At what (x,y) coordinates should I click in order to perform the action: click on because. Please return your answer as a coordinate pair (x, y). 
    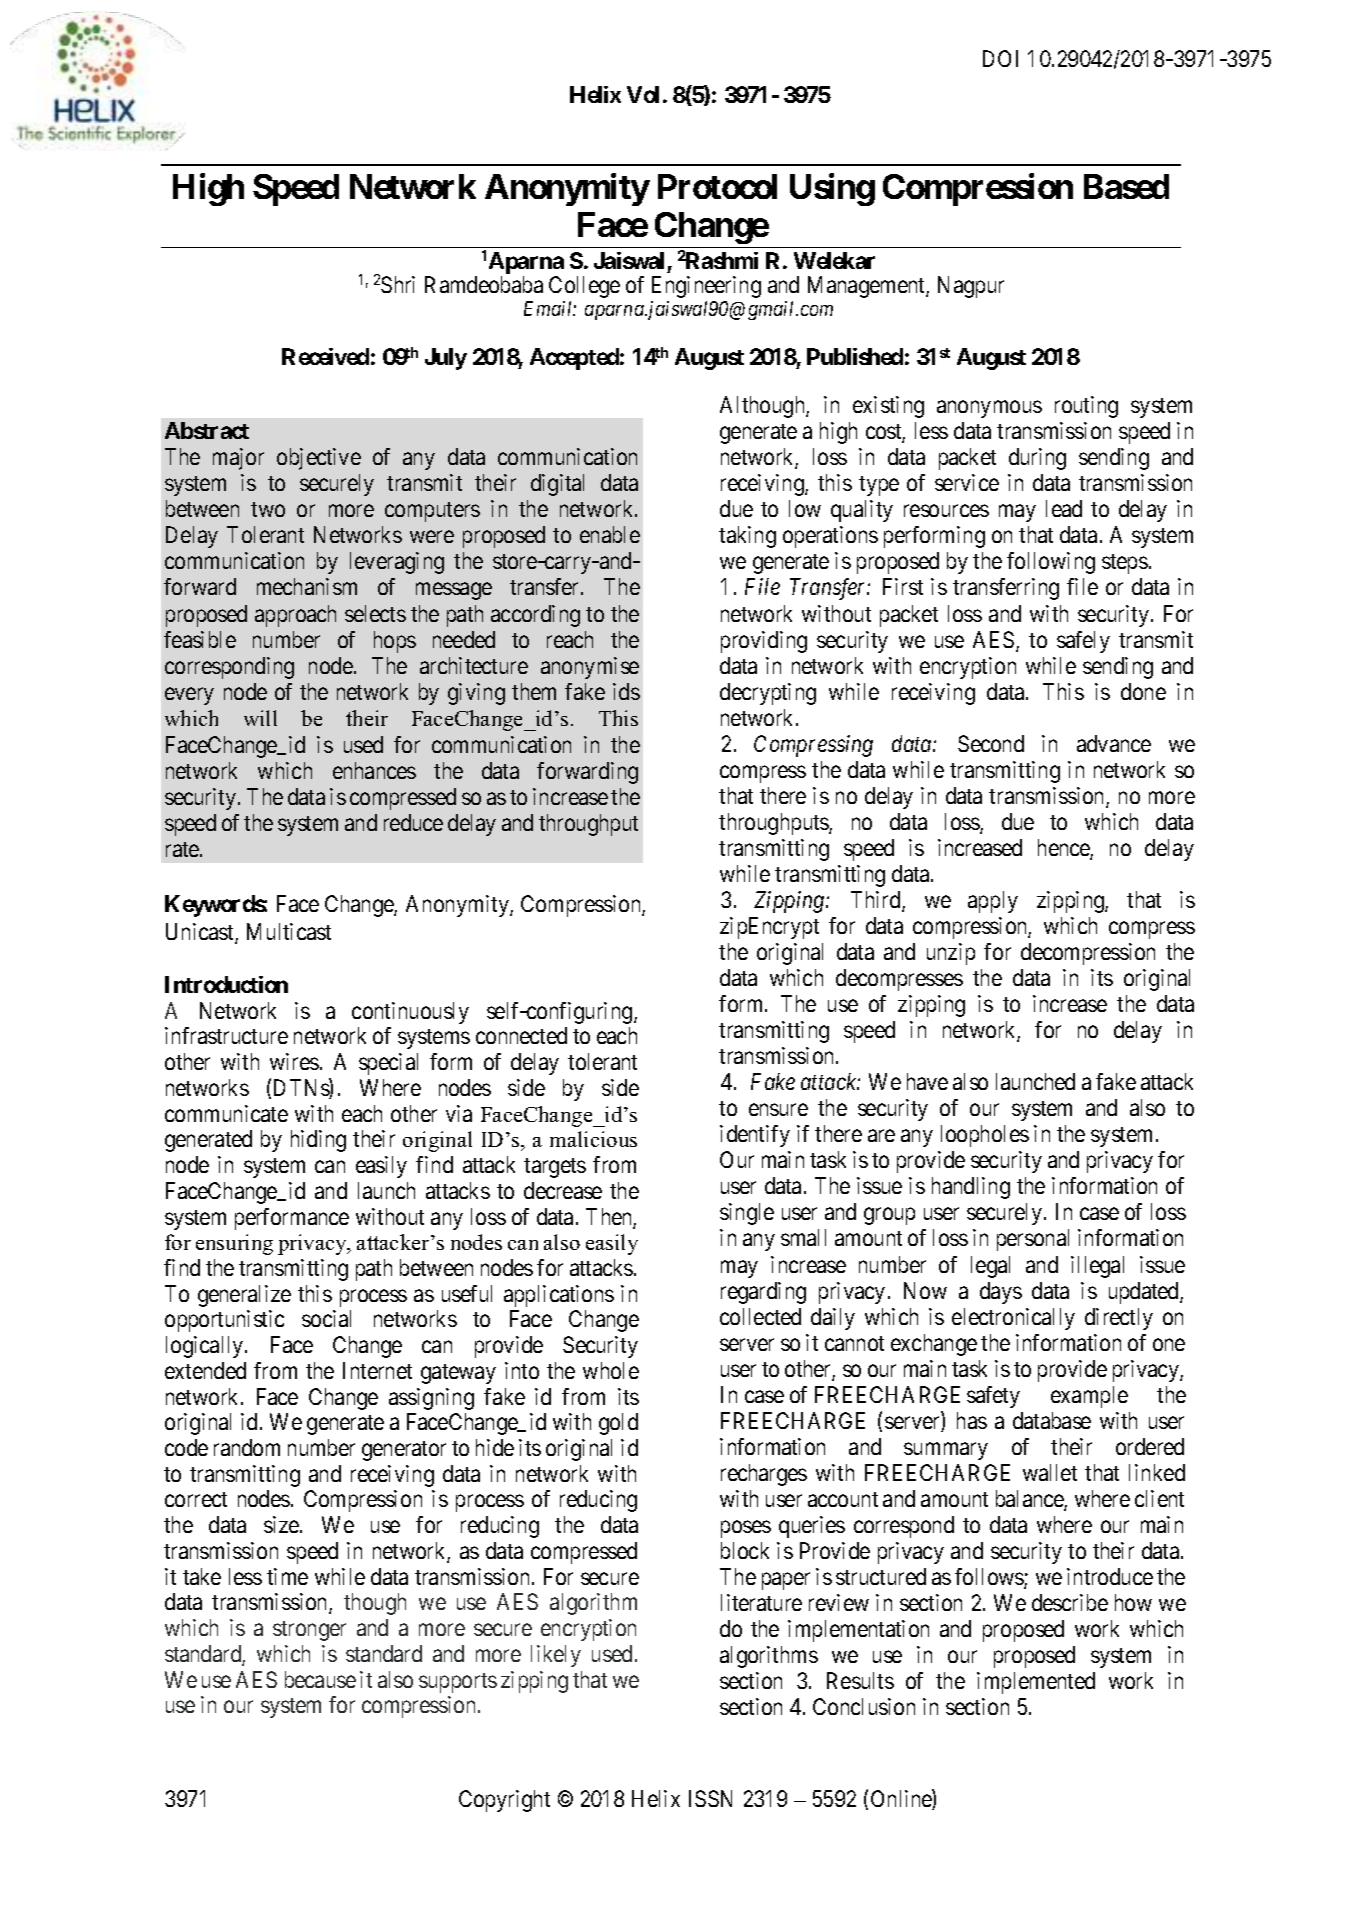
    Looking at the image, I should click on (320, 1679).
